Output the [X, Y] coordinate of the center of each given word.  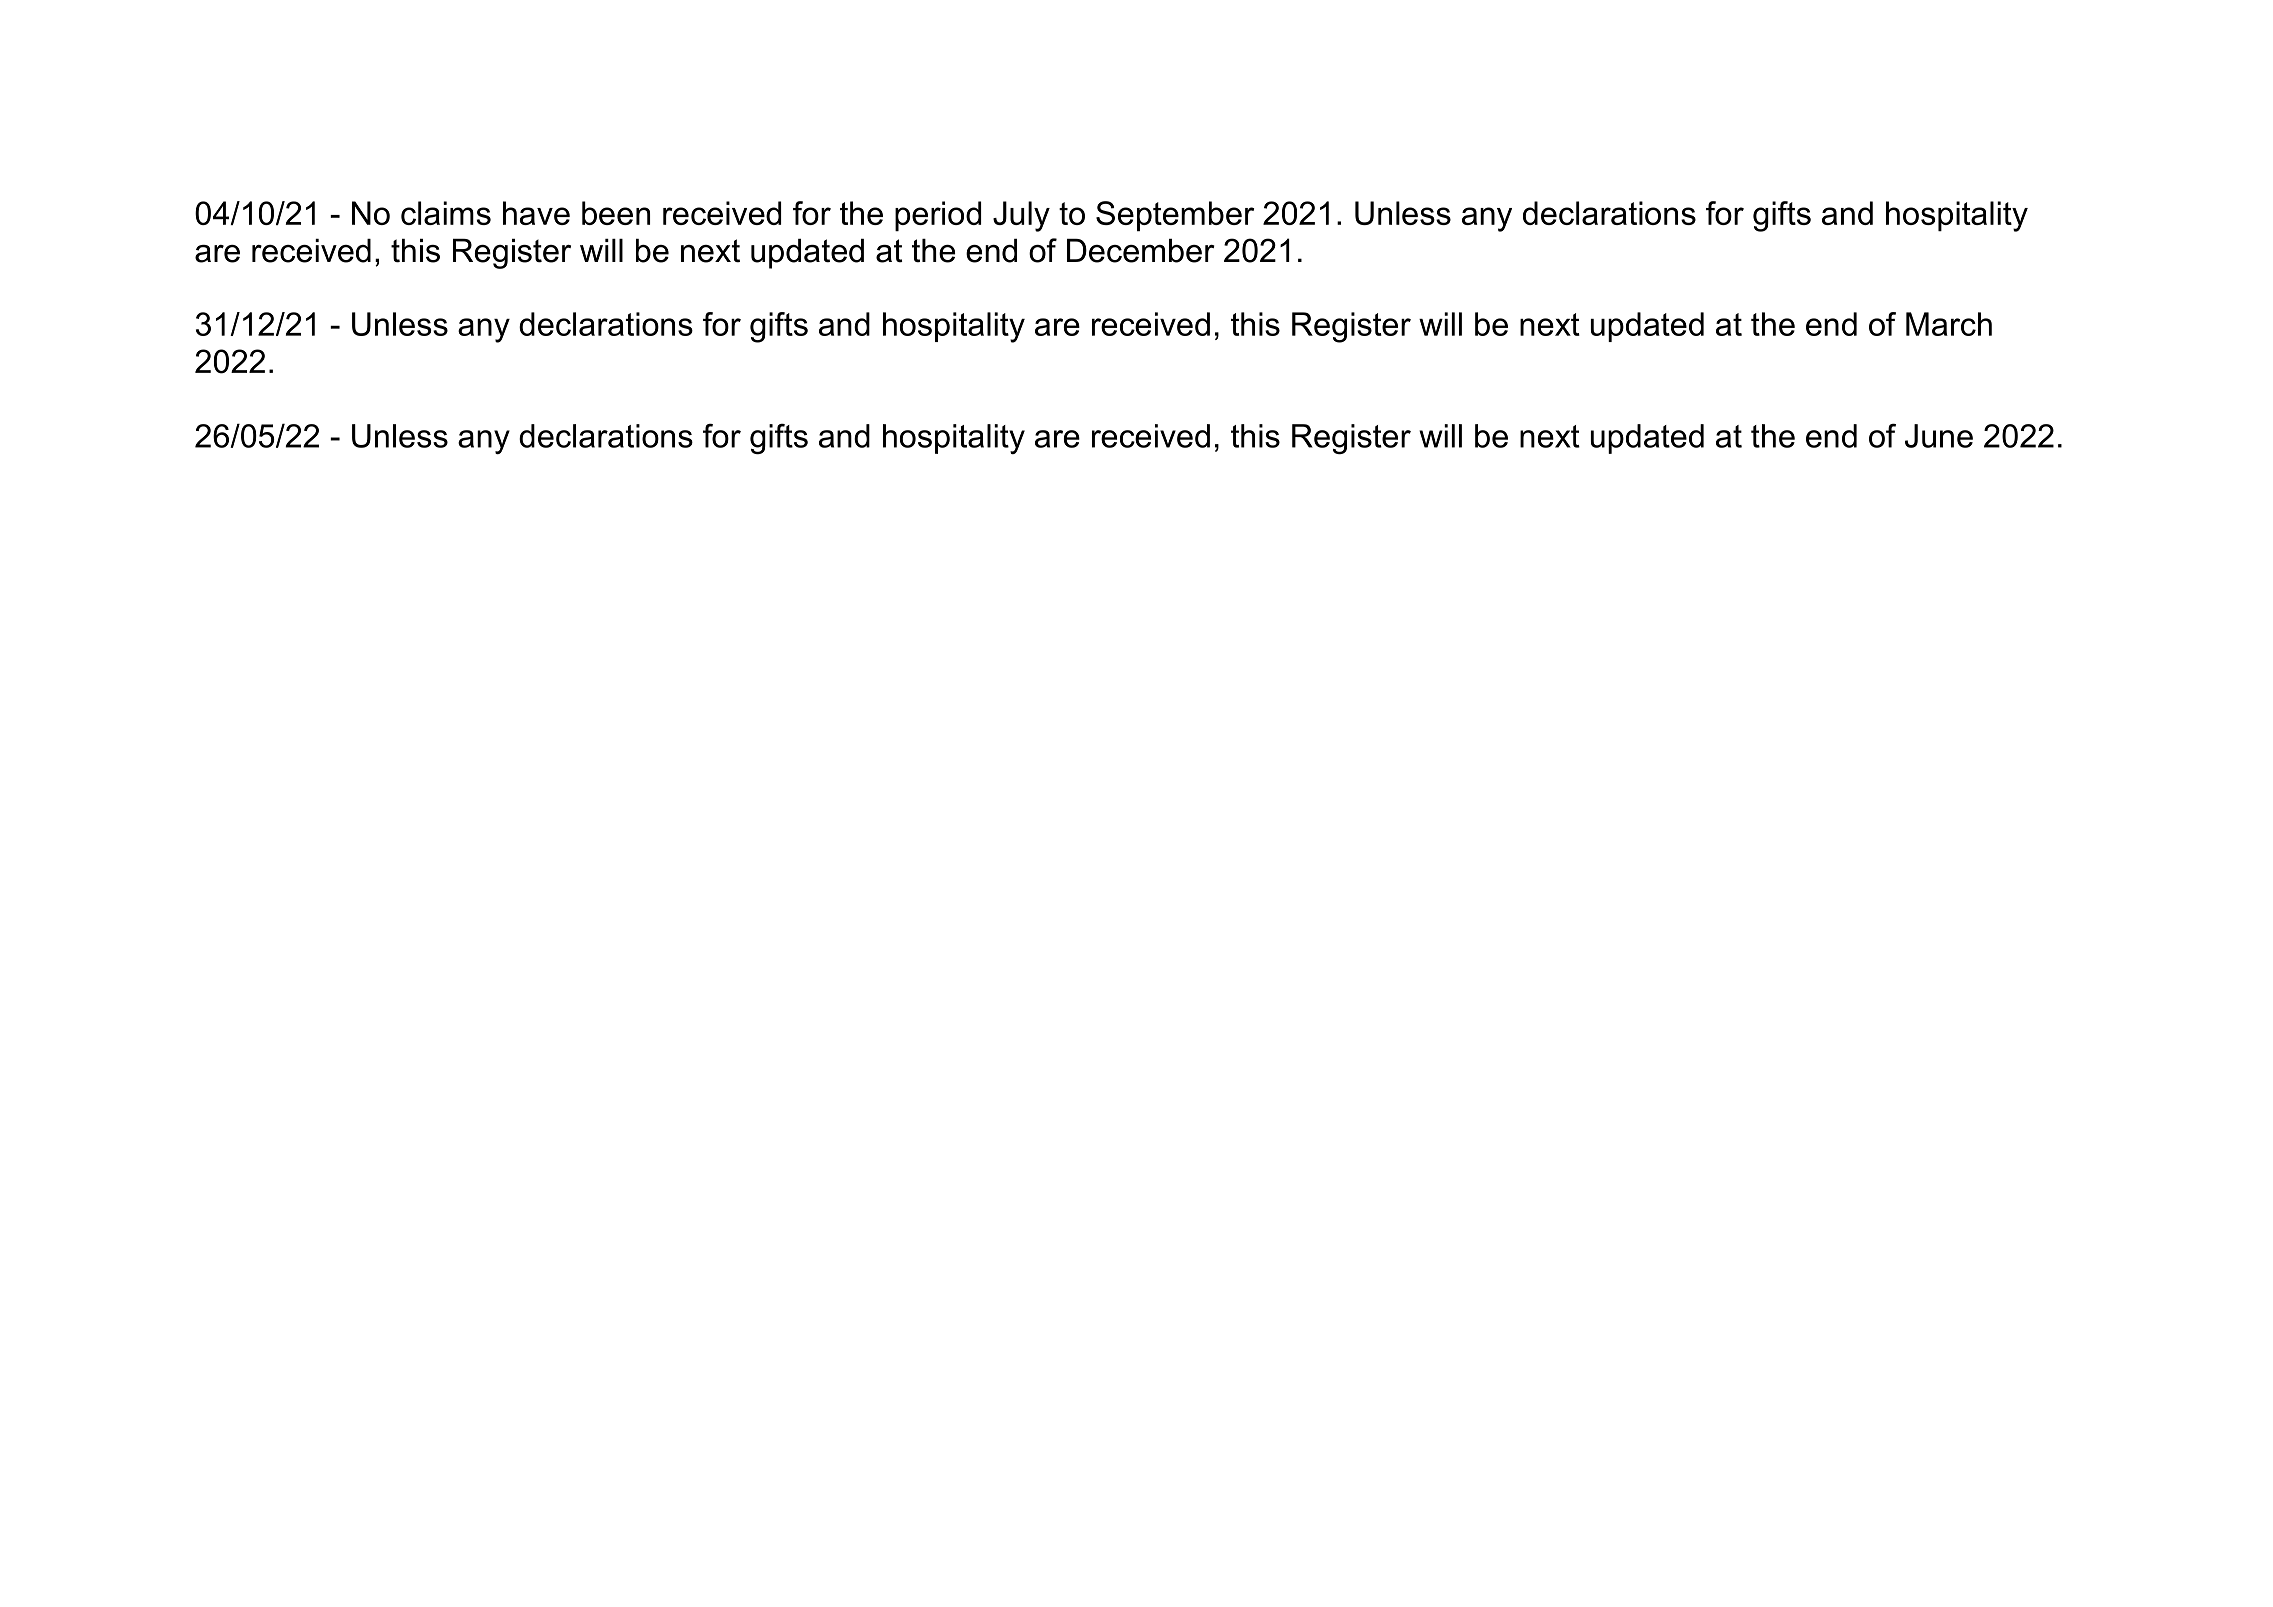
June [1939, 436]
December [1141, 251]
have [536, 213]
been [616, 213]
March [1949, 324]
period [938, 216]
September [1175, 216]
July [1021, 216]
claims [446, 213]
